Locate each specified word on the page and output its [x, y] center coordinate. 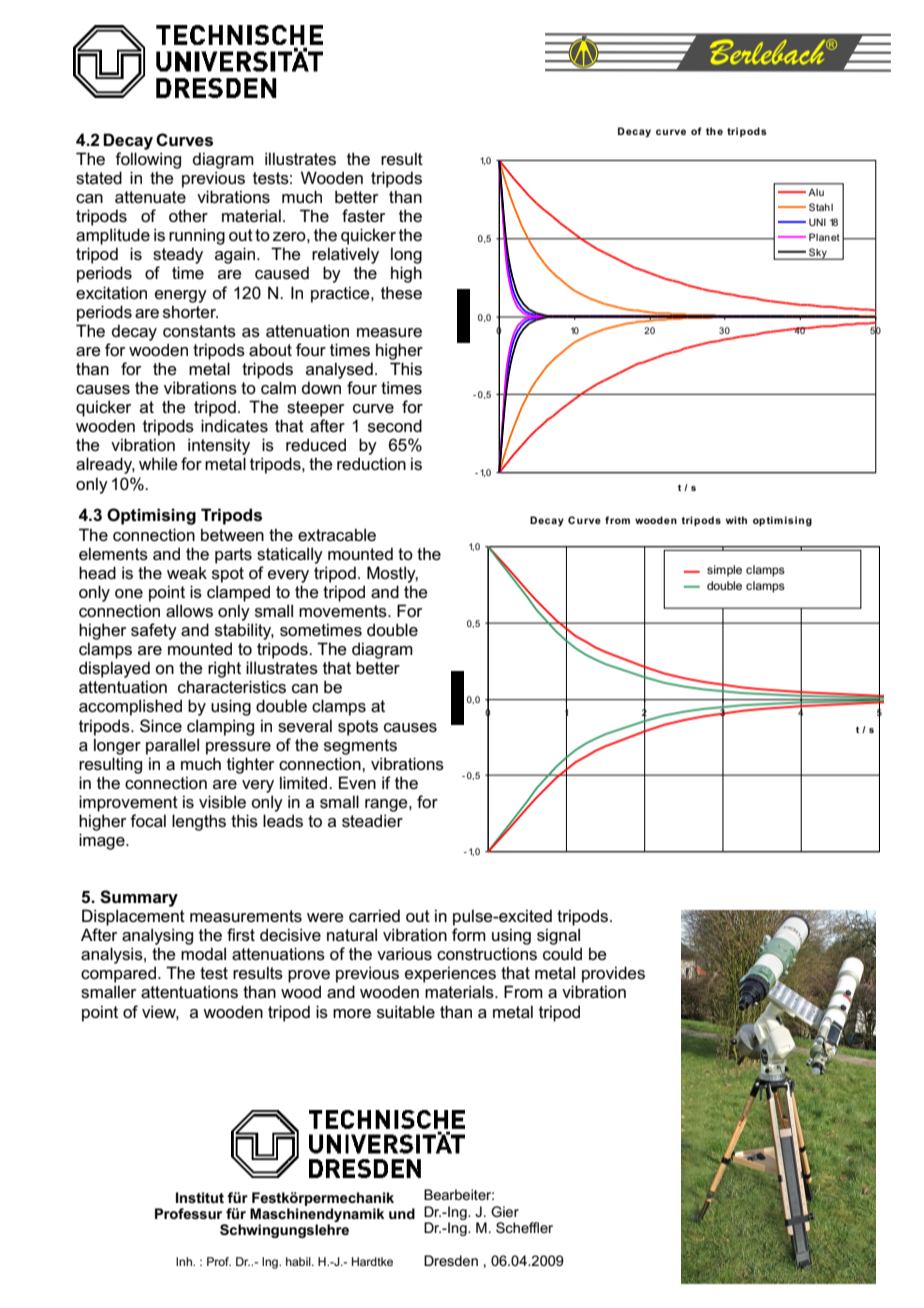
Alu [816, 192]
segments [360, 747]
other [188, 215]
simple [724, 571]
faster [363, 216]
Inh [185, 1261]
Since [161, 726]
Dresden [451, 1260]
